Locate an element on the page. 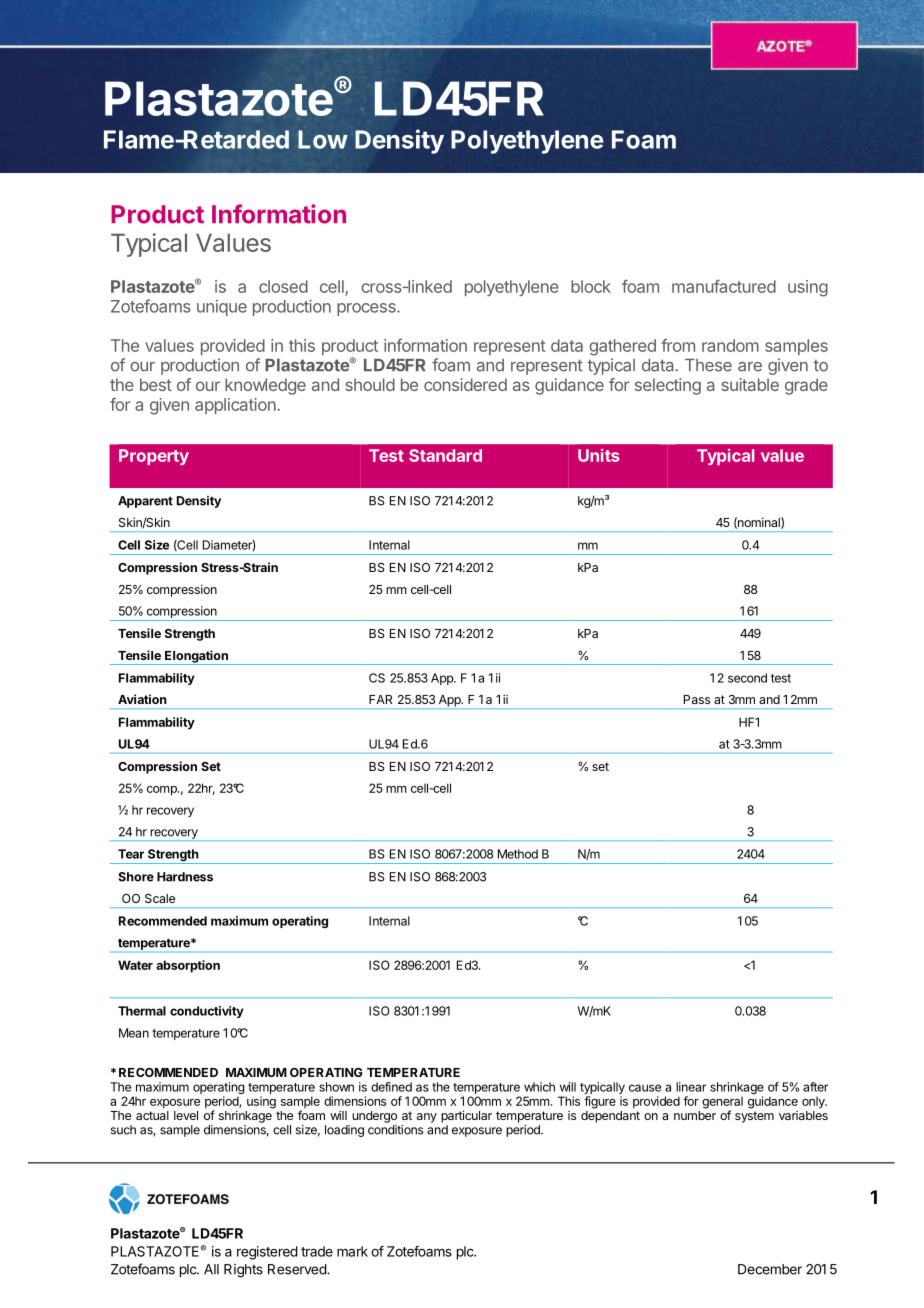  block is located at coordinates (591, 286).
